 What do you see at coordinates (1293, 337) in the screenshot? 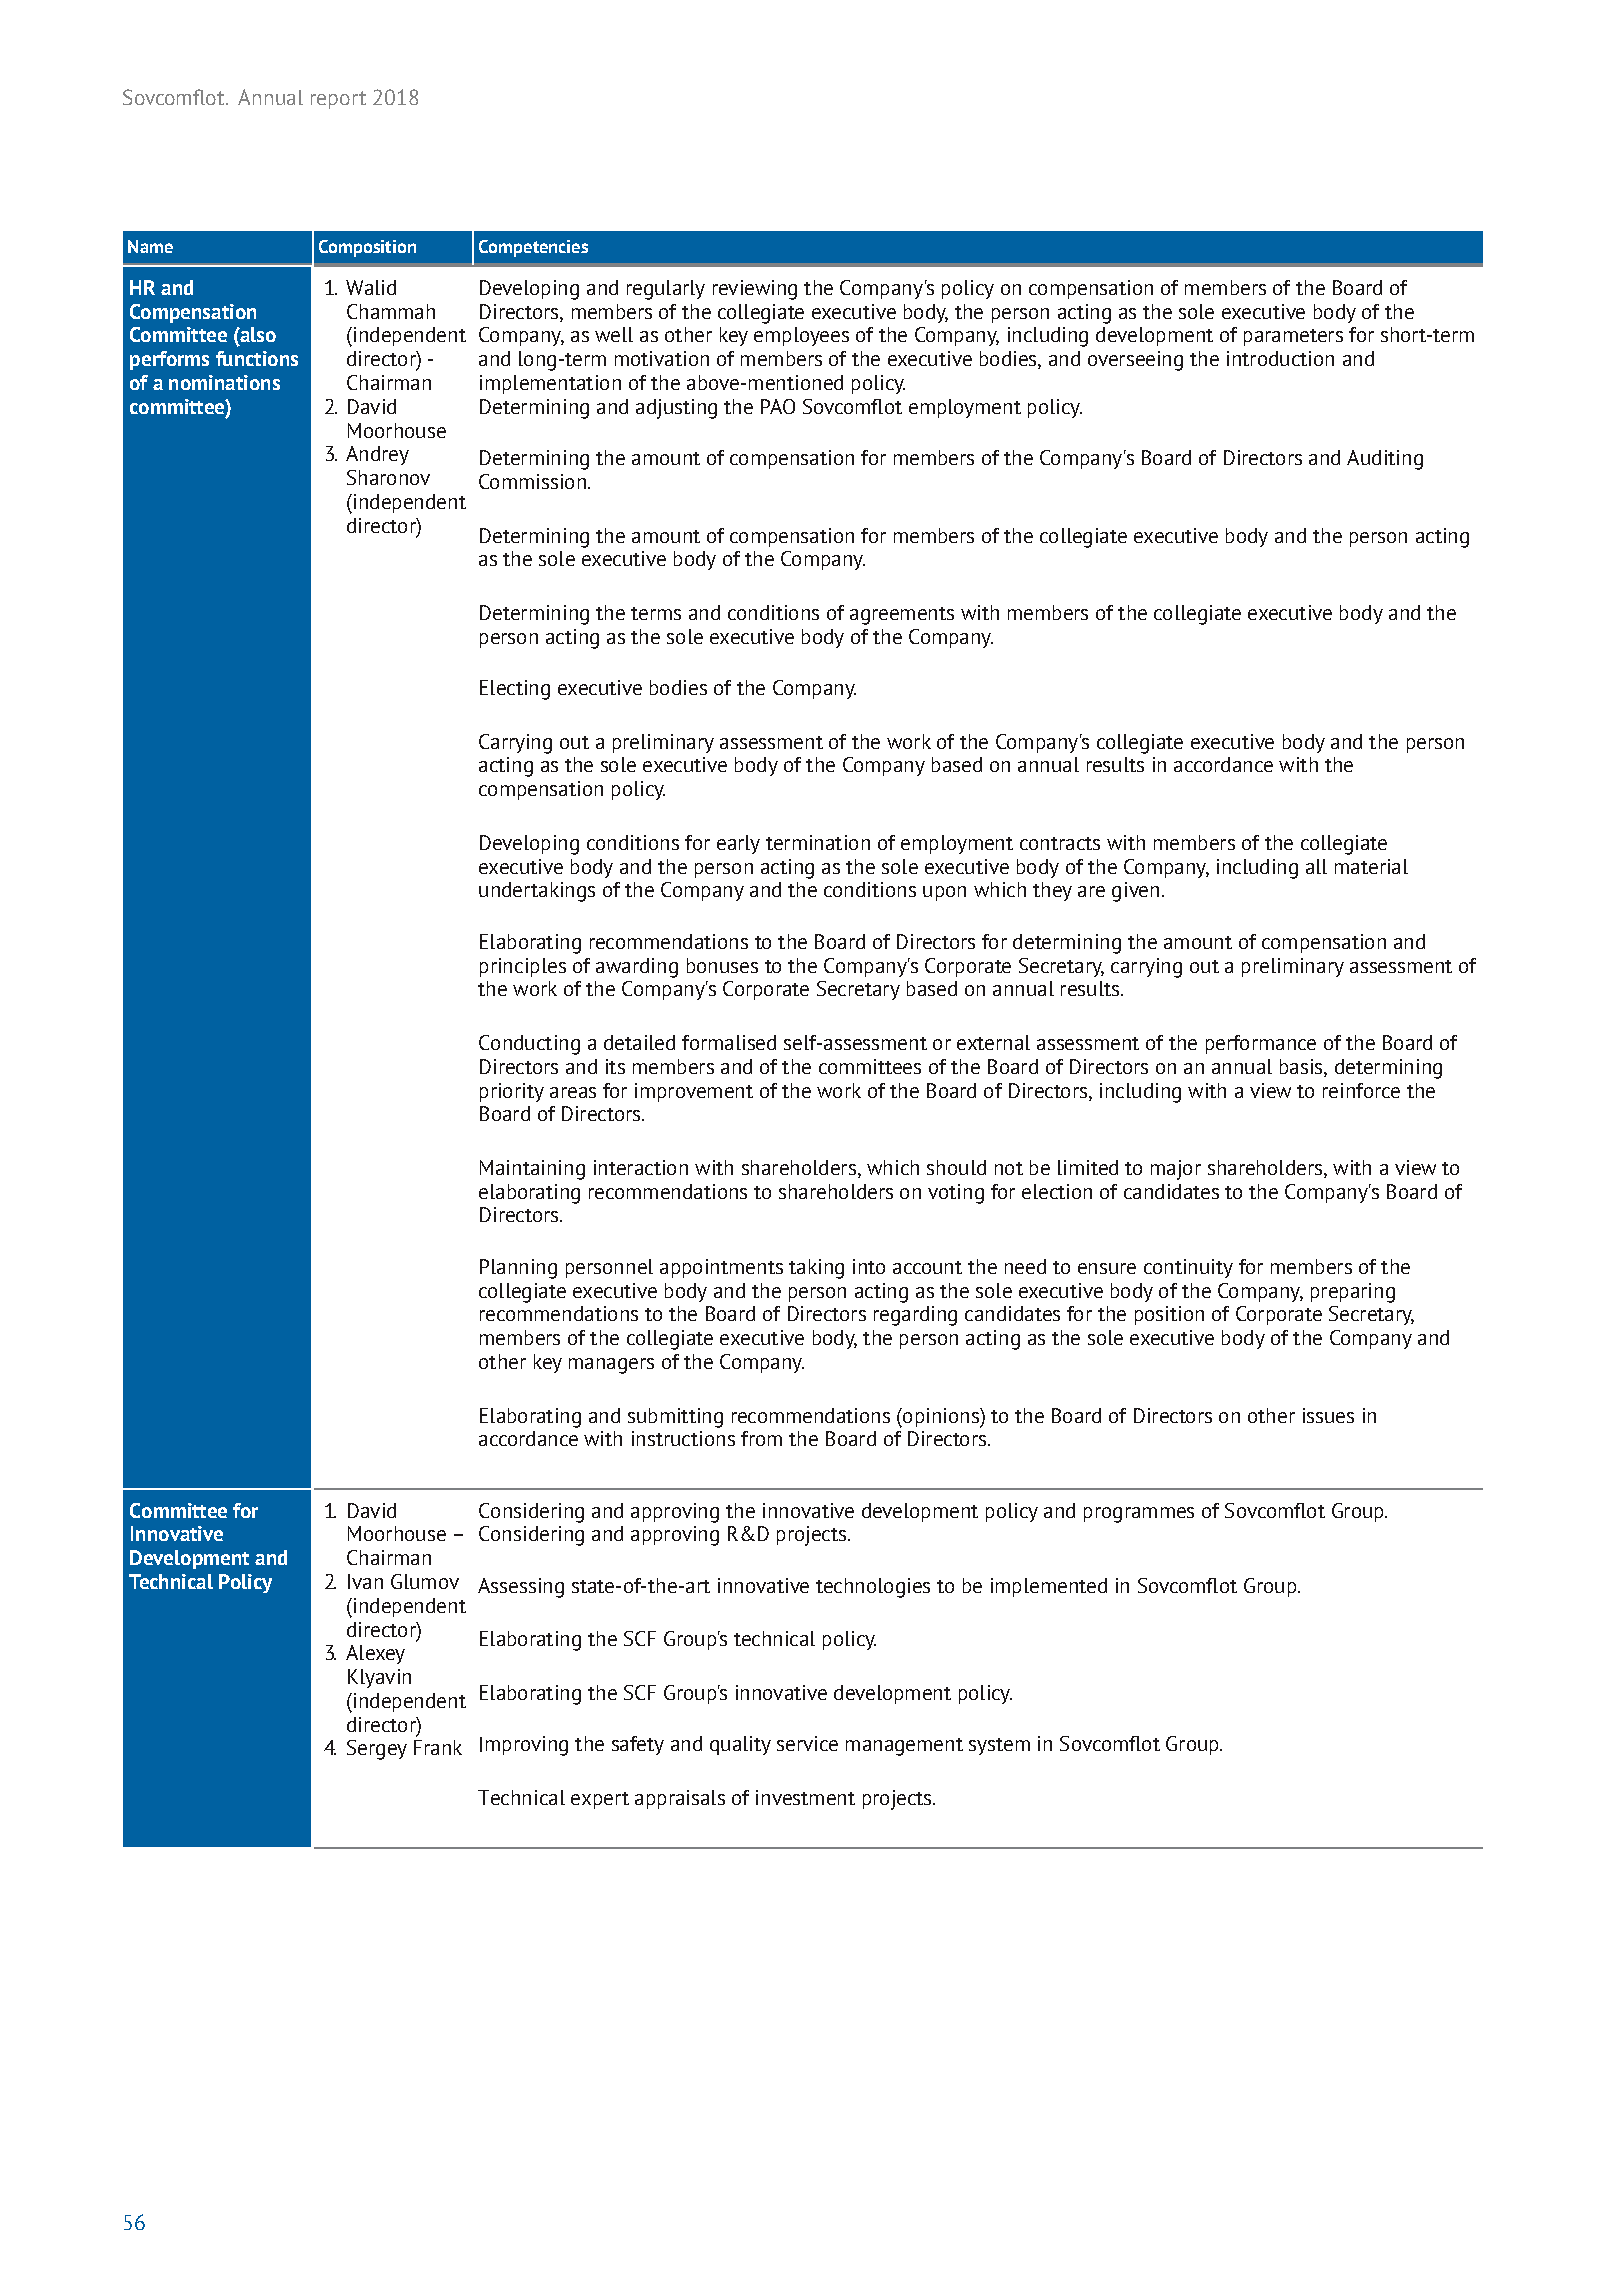
I see `parameters` at bounding box center [1293, 337].
